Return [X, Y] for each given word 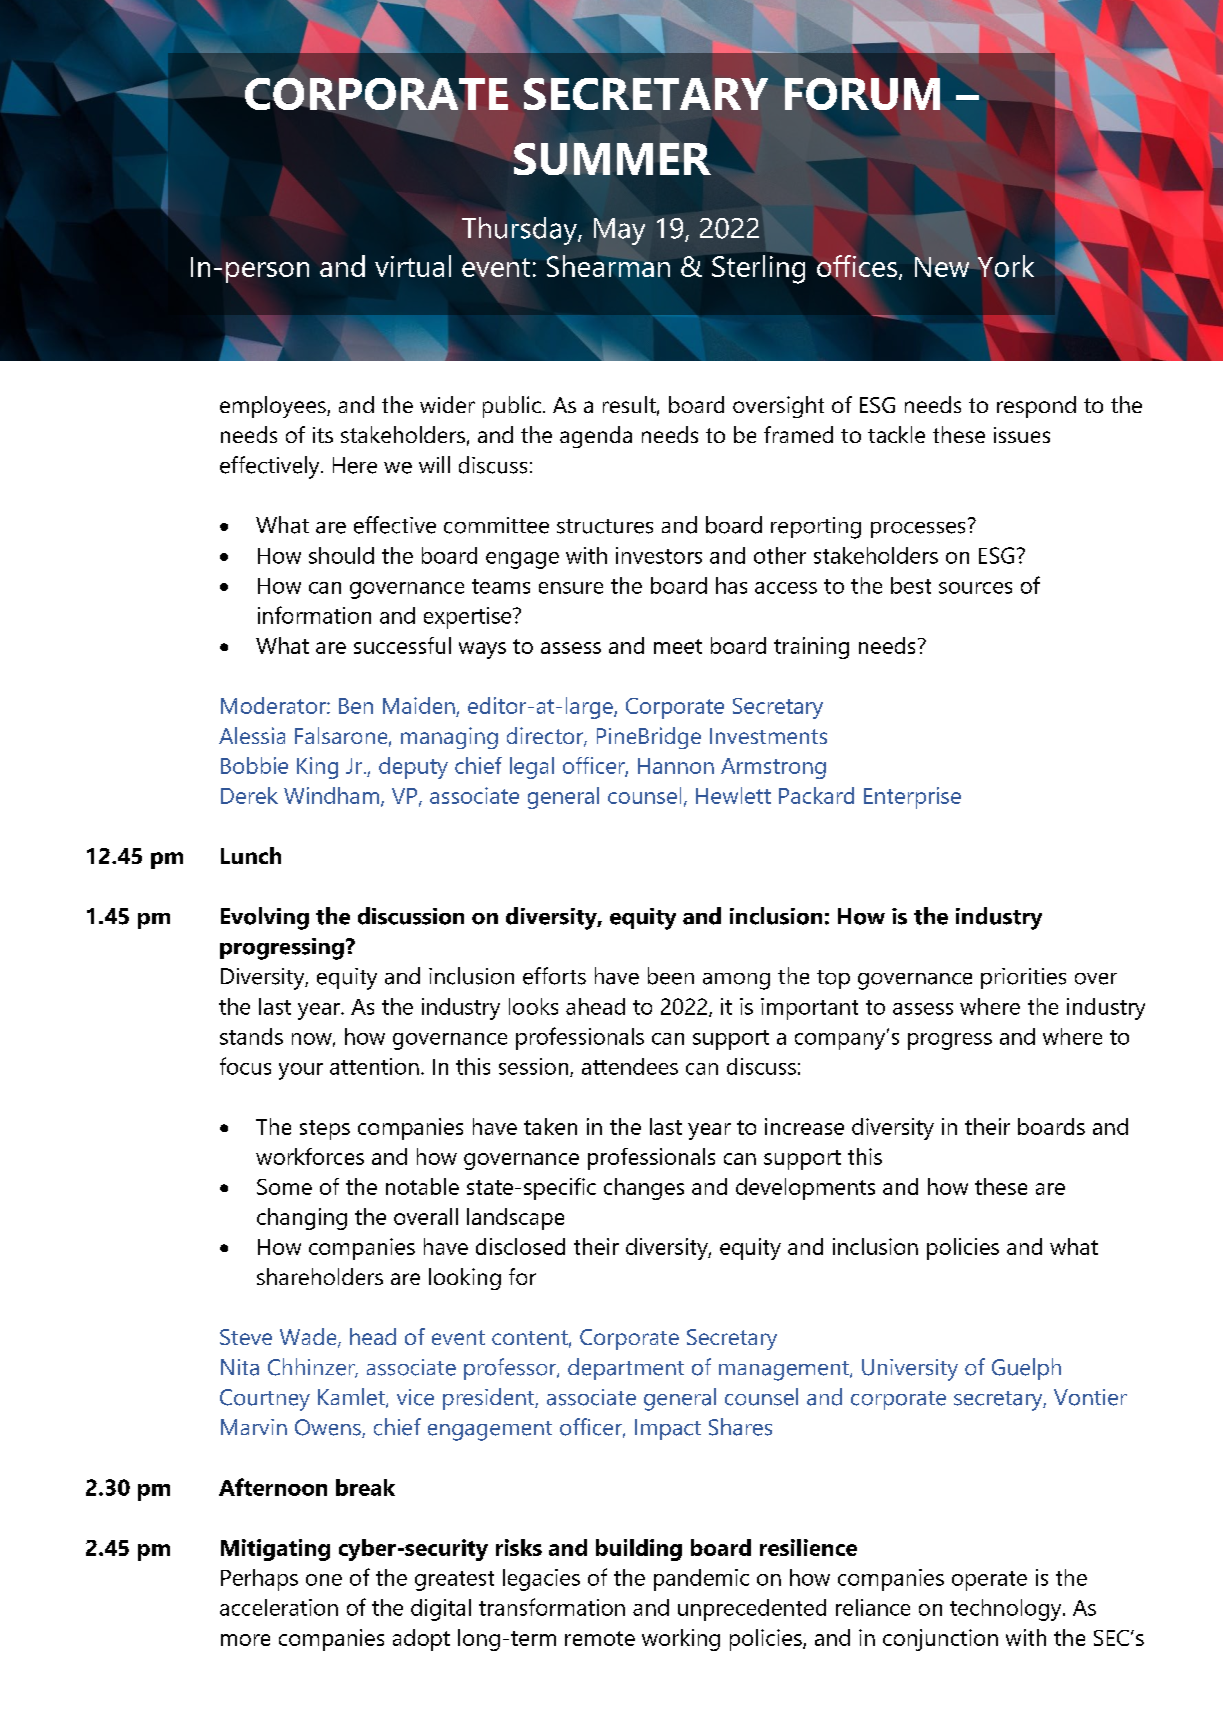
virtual [413, 266]
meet [678, 646]
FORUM [862, 94]
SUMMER [612, 159]
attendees [630, 1066]
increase [804, 1126]
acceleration [279, 1607]
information [314, 615]
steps [325, 1130]
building [639, 1550]
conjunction [940, 1640]
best [911, 585]
